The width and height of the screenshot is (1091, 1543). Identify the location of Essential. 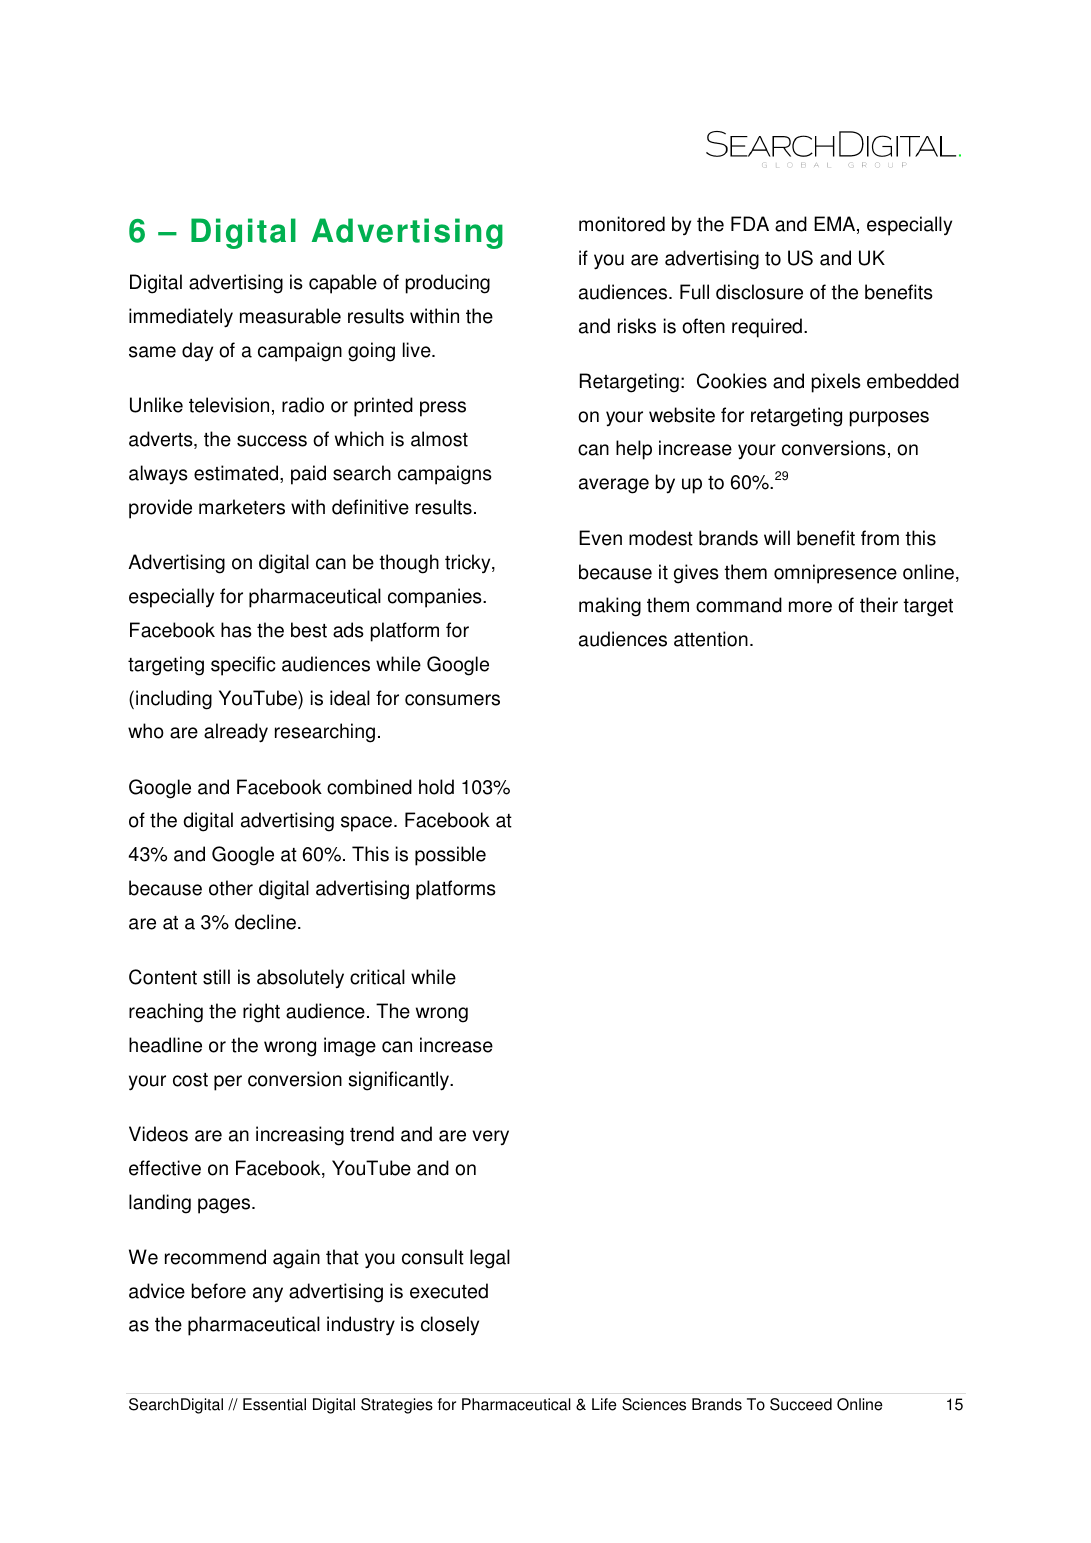
(274, 1404).
